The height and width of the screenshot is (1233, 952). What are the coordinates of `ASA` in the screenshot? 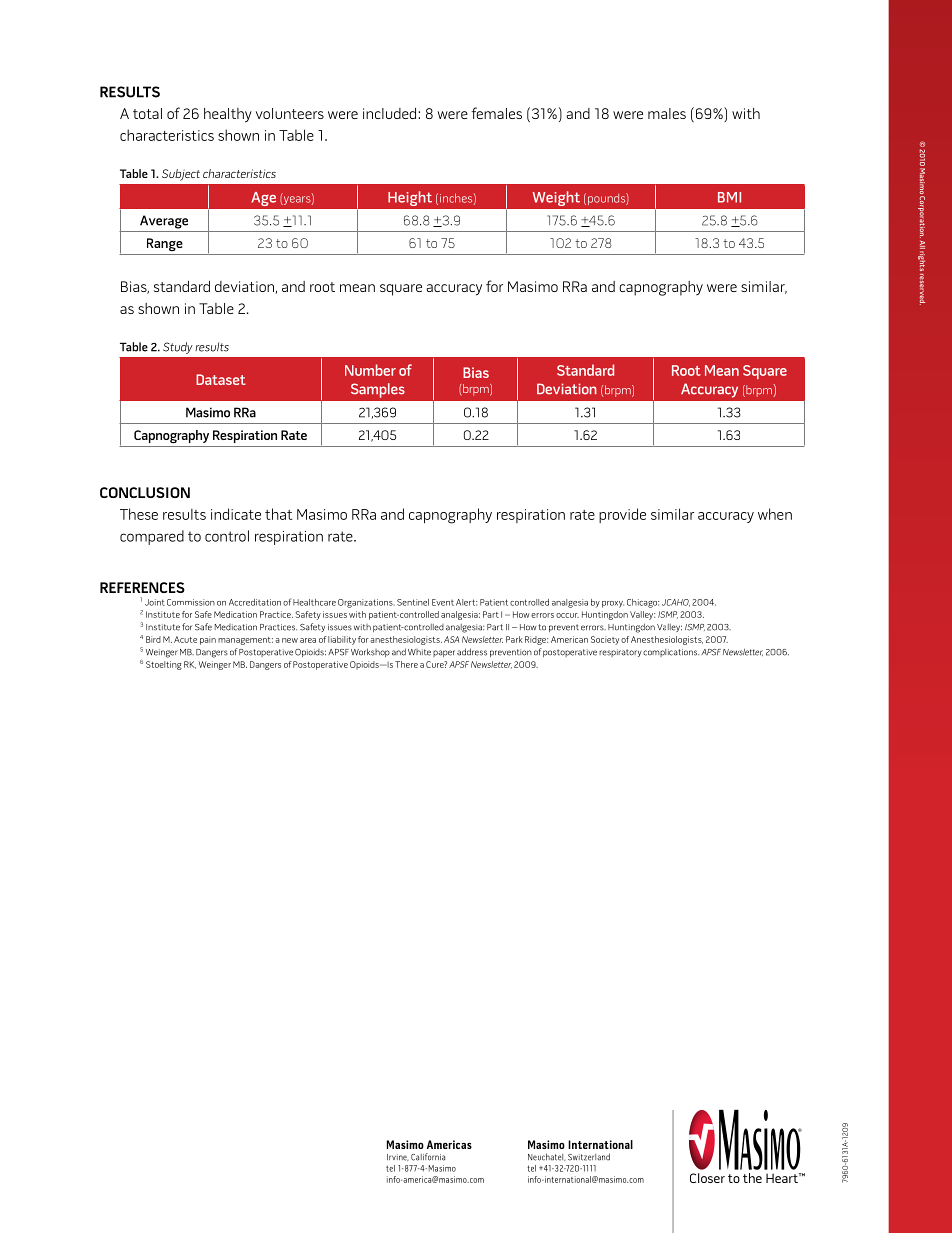 It's located at (451, 639).
